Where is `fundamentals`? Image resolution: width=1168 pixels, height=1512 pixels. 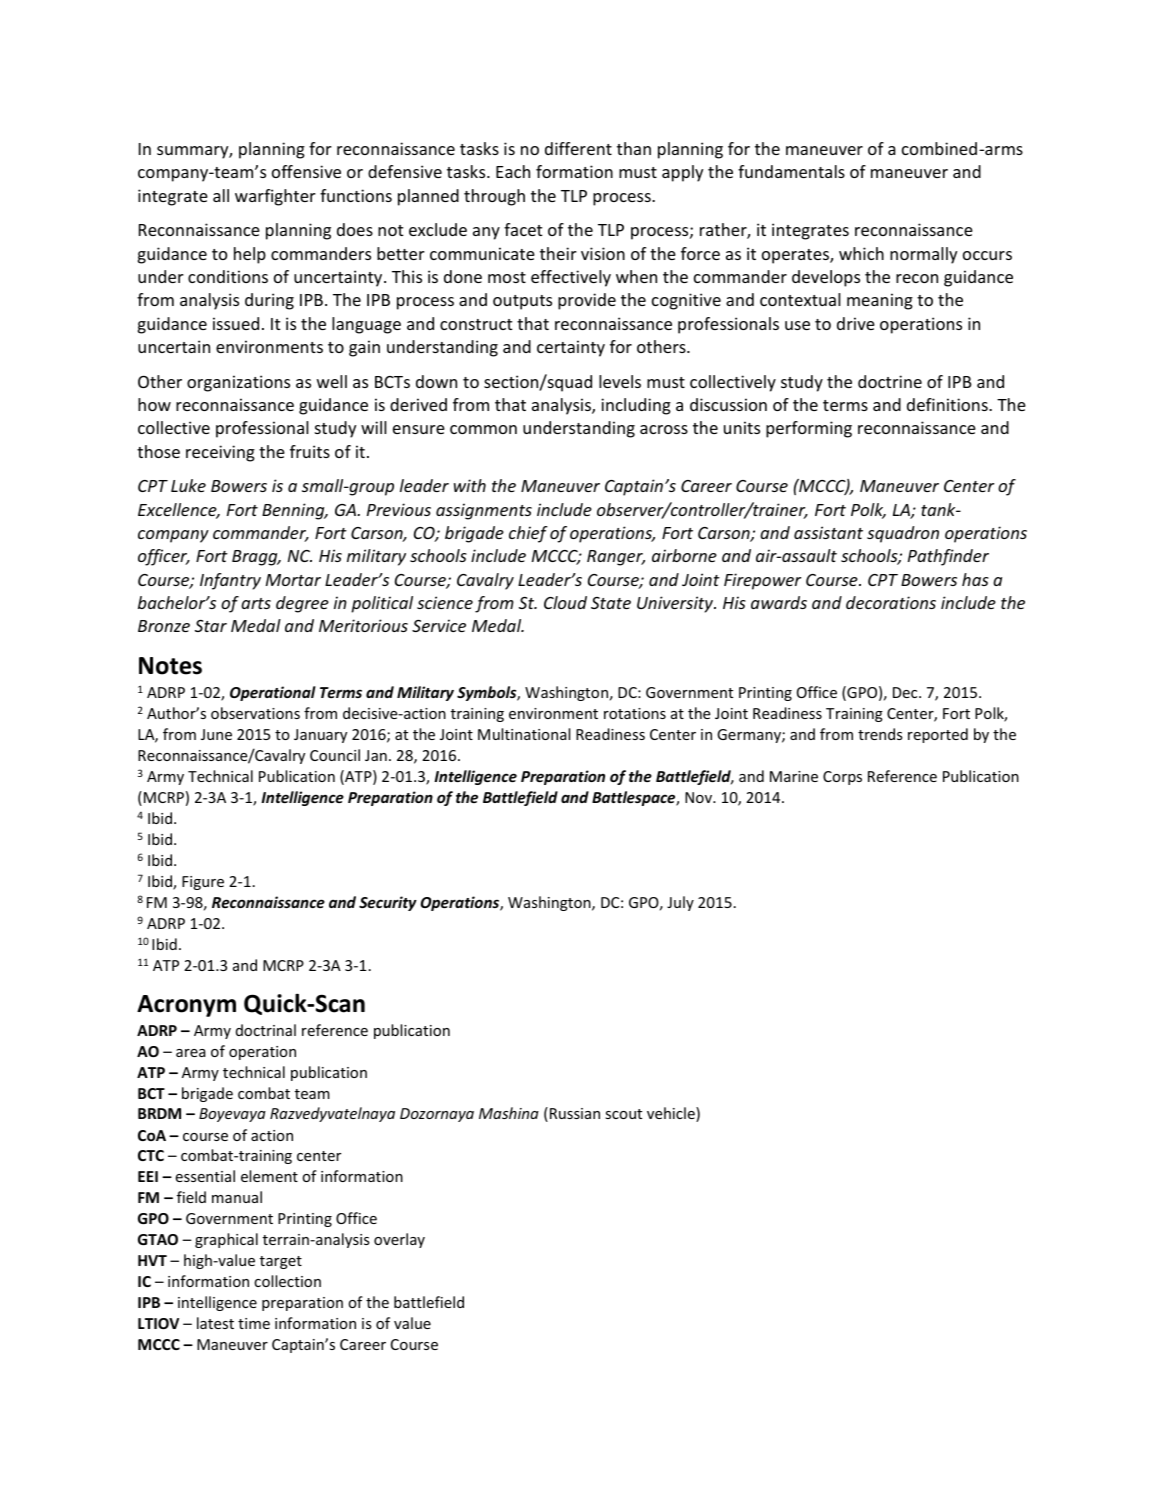 fundamentals is located at coordinates (791, 171).
